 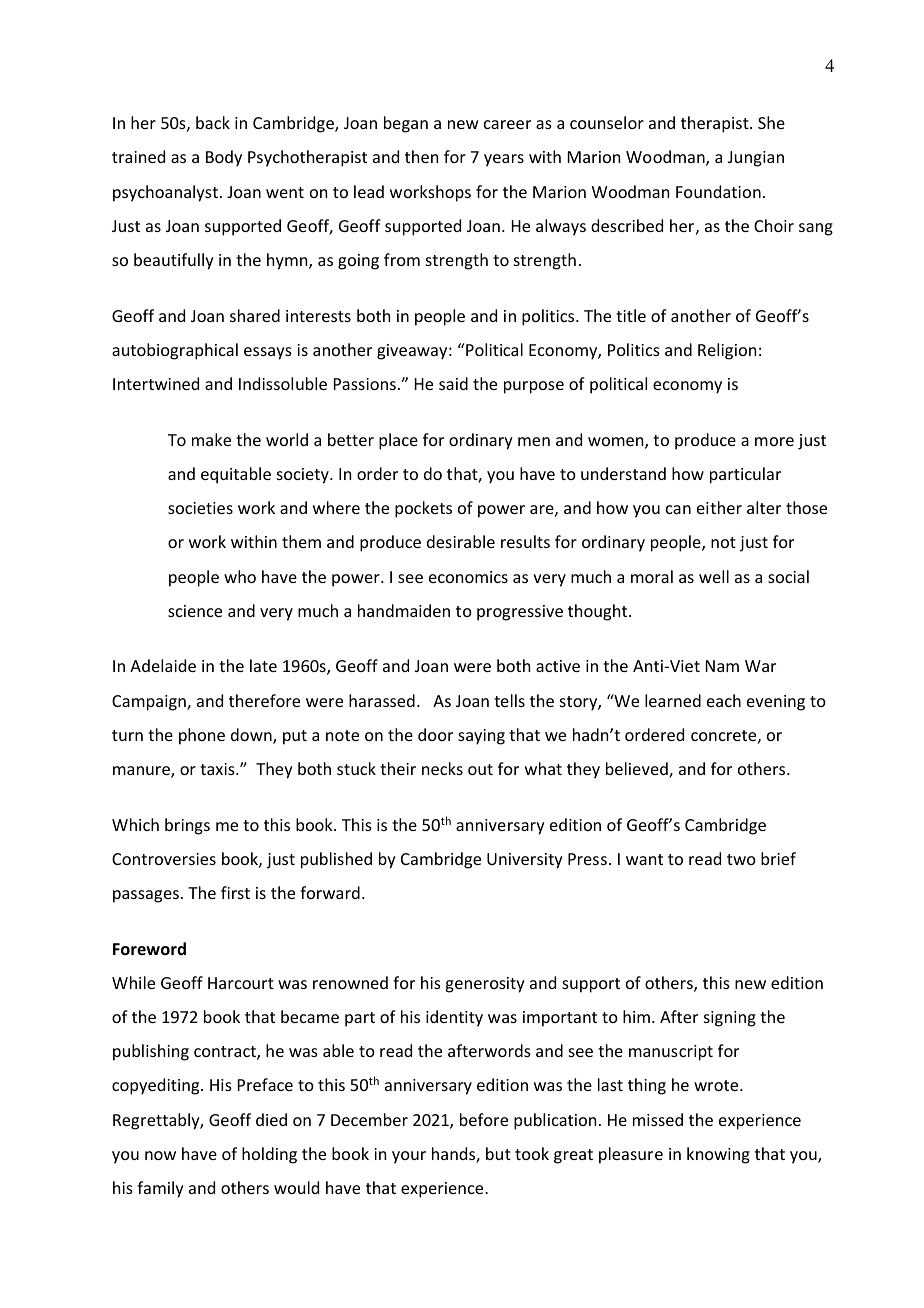 What do you see at coordinates (504, 160) in the page?
I see `years` at bounding box center [504, 160].
